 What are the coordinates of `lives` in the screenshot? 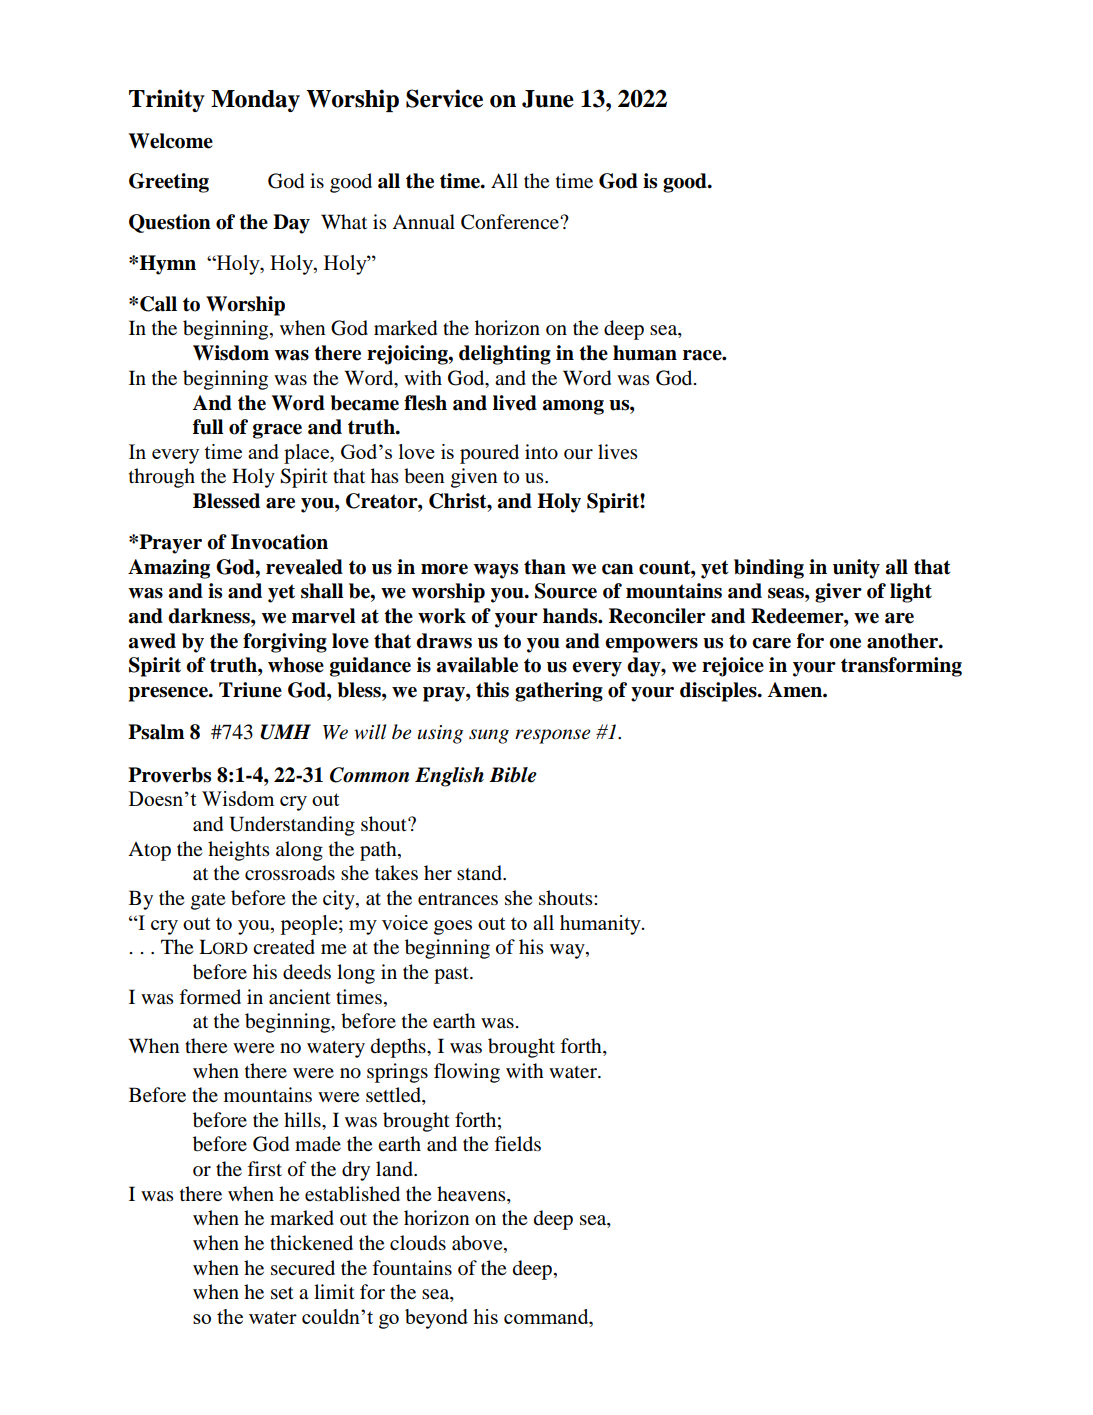 It's located at (618, 451).
